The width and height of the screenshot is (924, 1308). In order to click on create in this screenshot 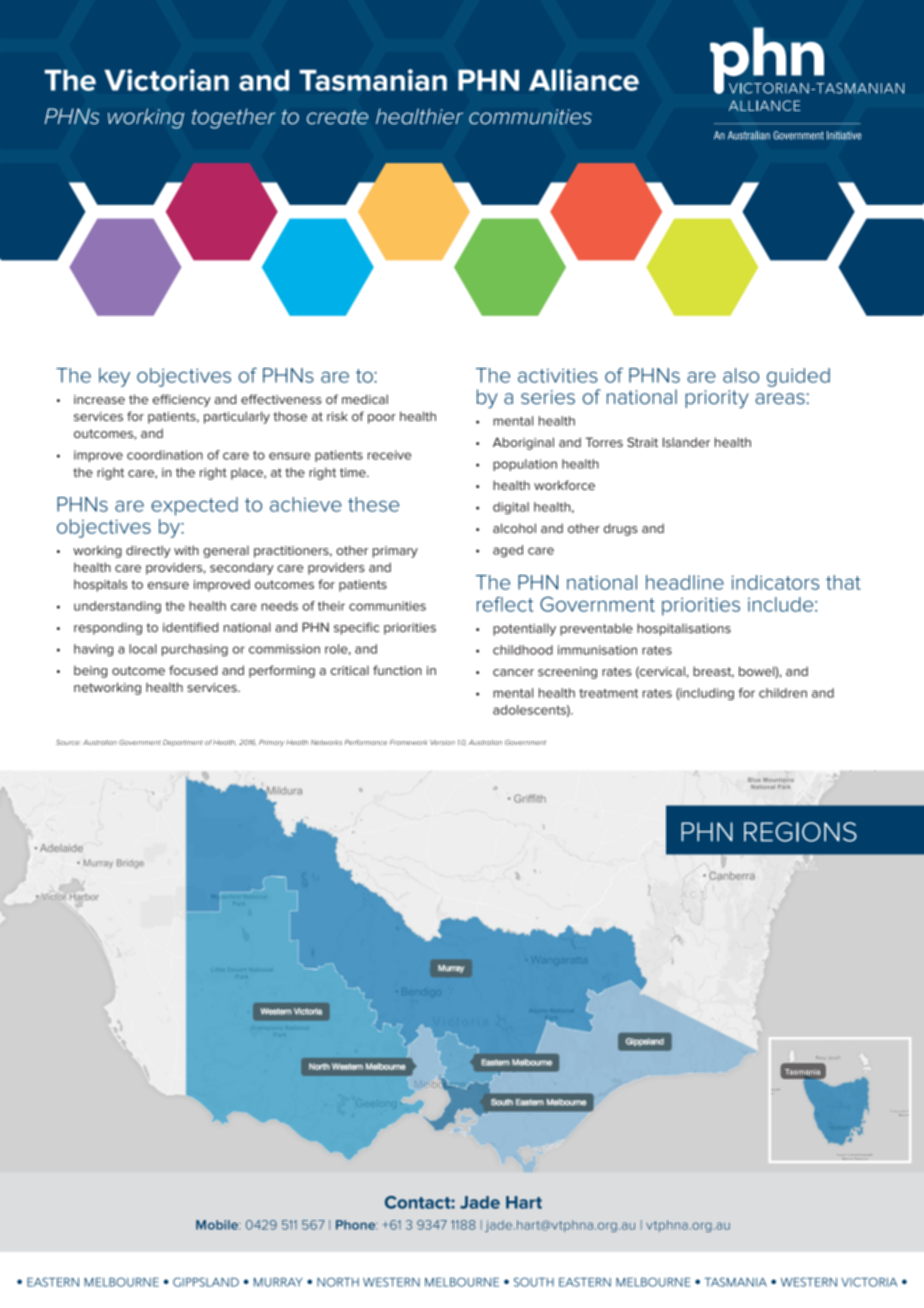, I will do `click(337, 117)`.
